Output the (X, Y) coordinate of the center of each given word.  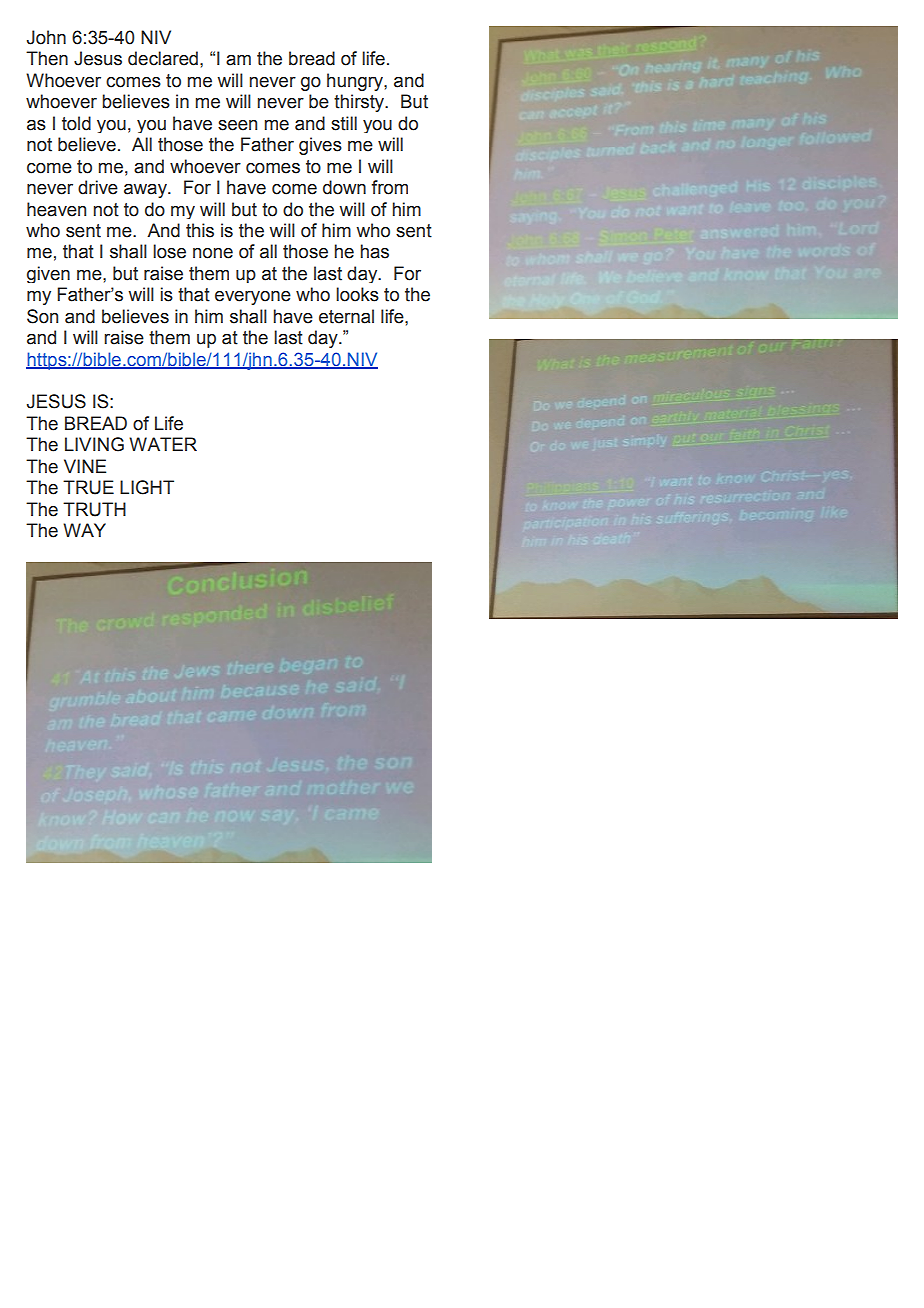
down (344, 187)
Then (47, 58)
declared (163, 58)
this (200, 230)
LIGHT (147, 487)
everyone (253, 298)
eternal (346, 316)
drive (98, 187)
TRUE (88, 487)
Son (42, 316)
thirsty (360, 103)
